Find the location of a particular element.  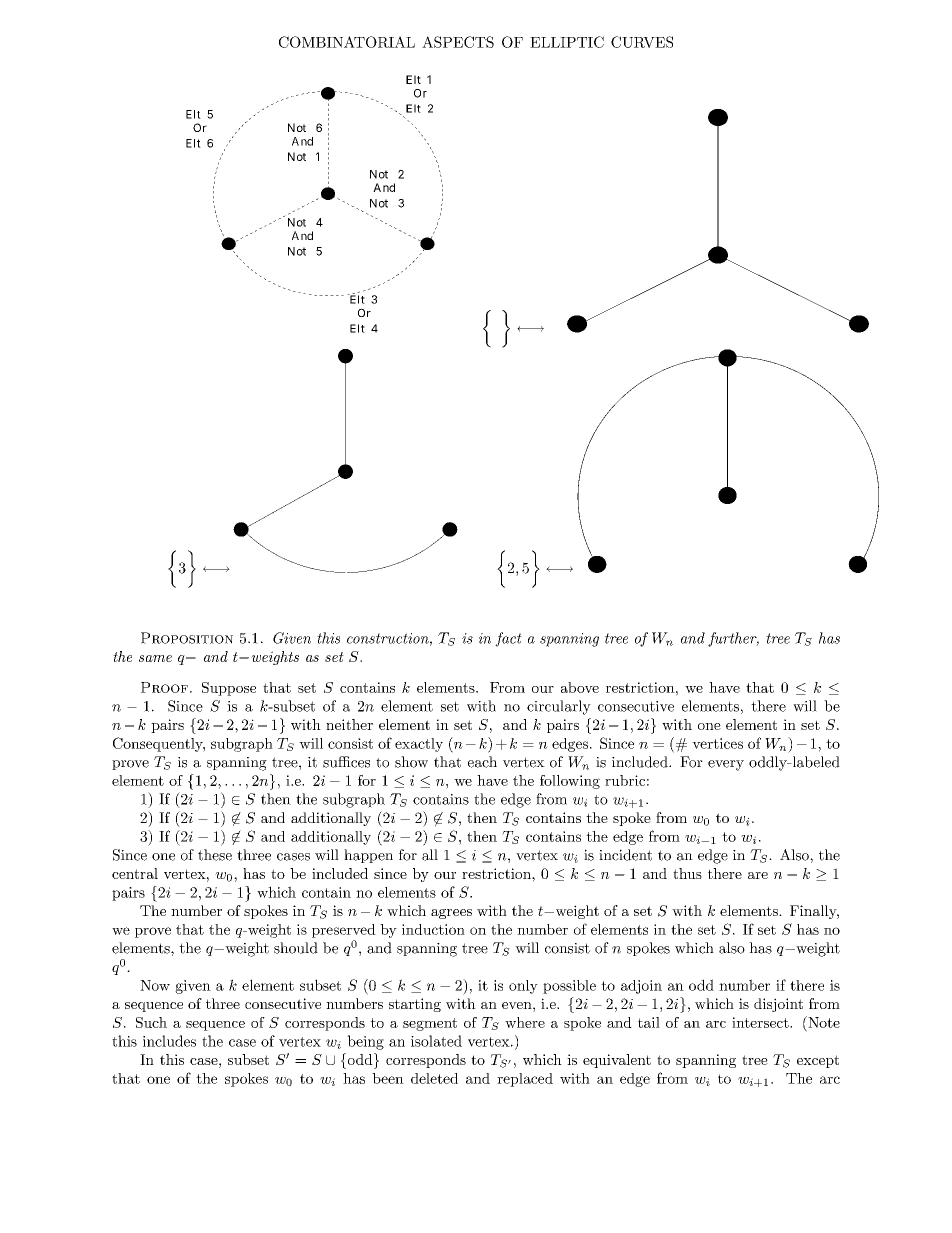

COMBINATORIAL is located at coordinates (347, 42).
